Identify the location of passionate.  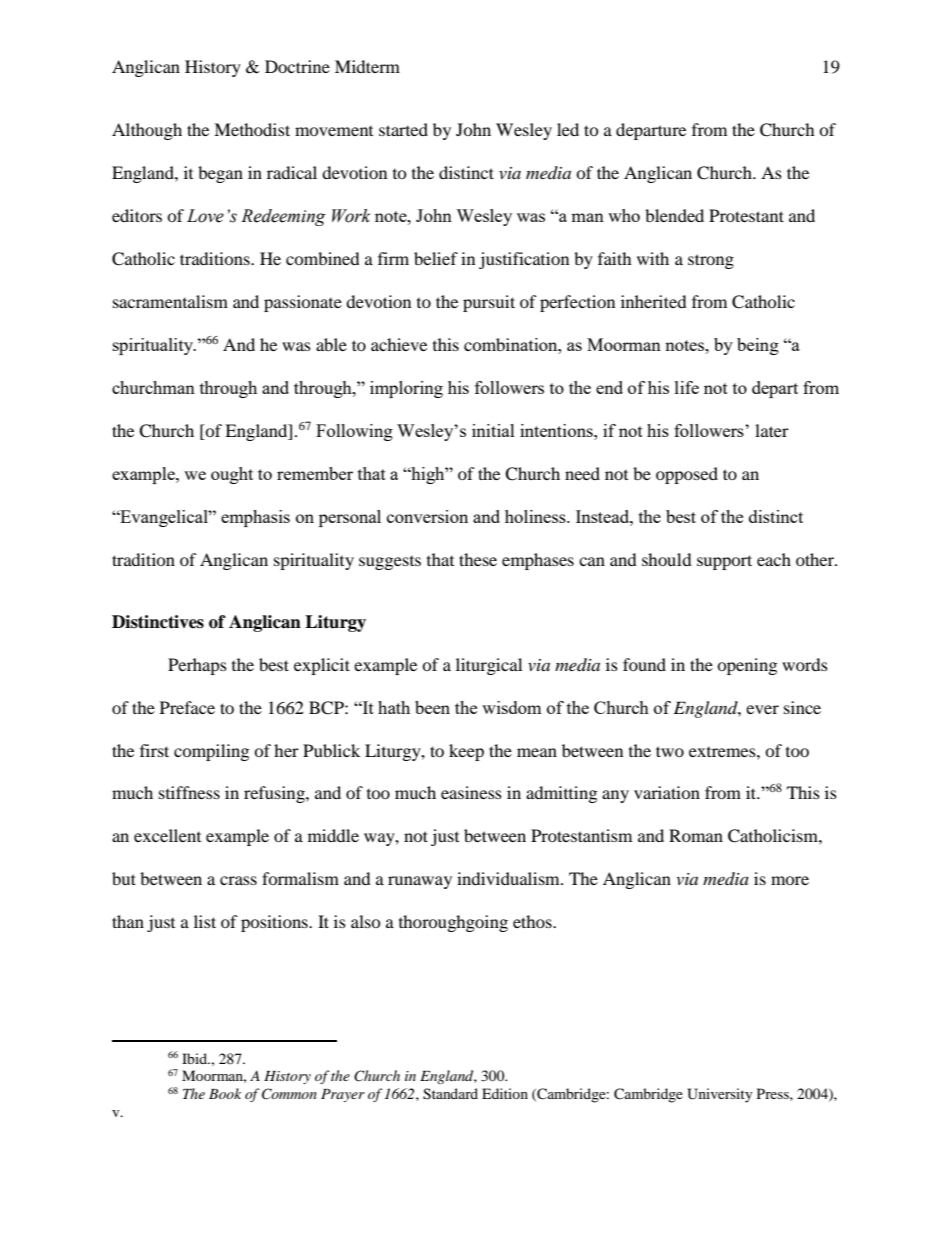
(303, 303).
